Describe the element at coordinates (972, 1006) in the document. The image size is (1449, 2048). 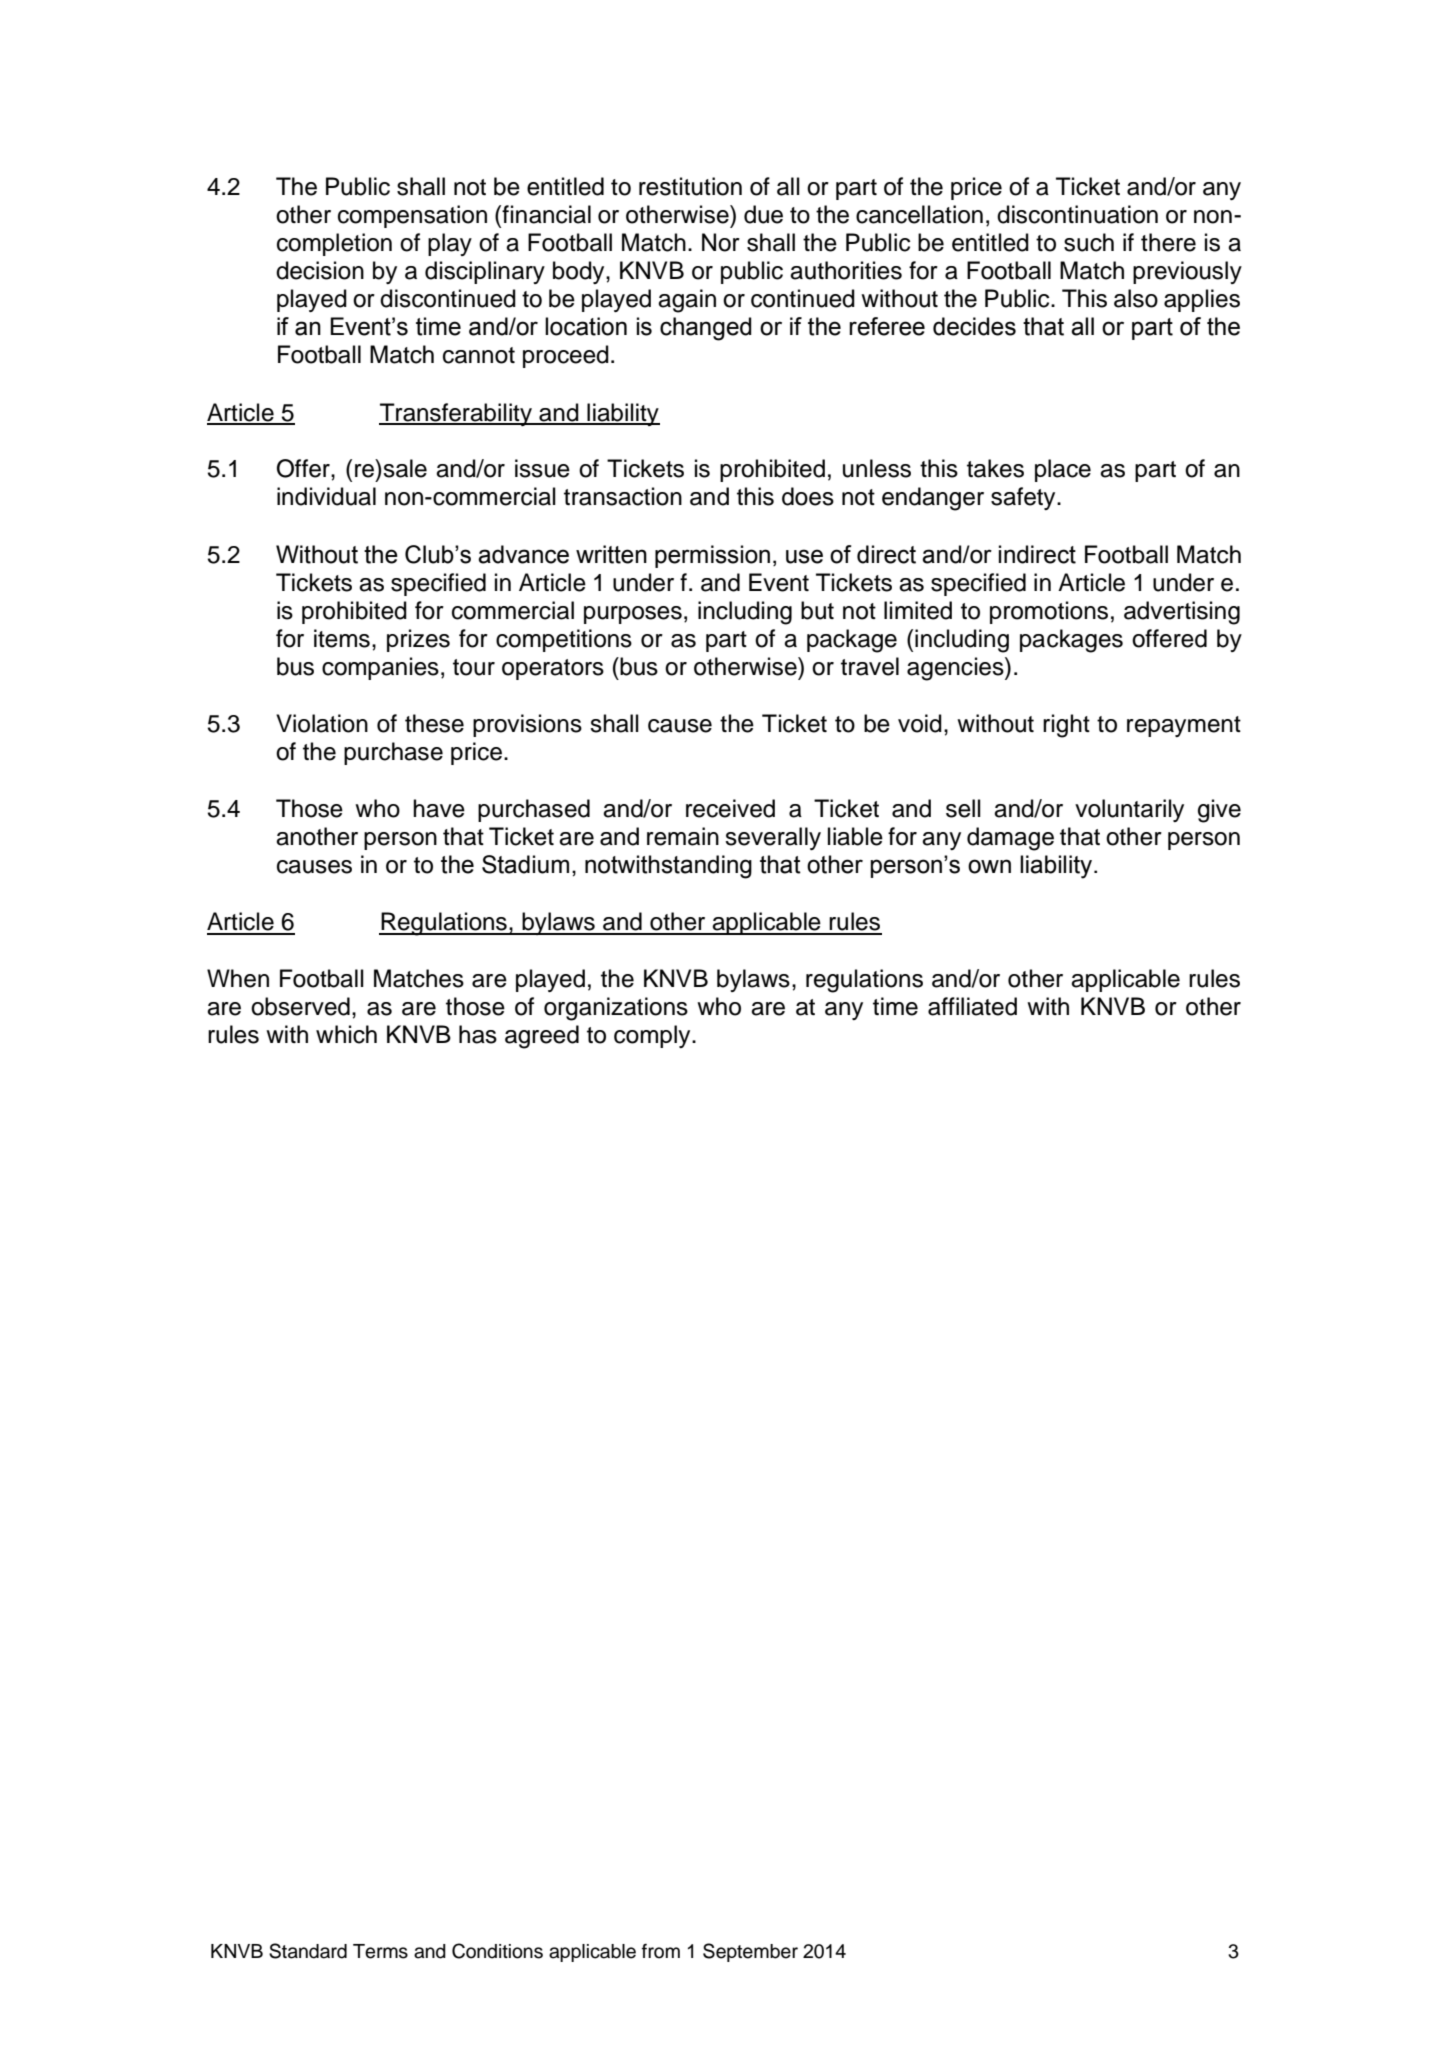
I see `affiliated` at that location.
